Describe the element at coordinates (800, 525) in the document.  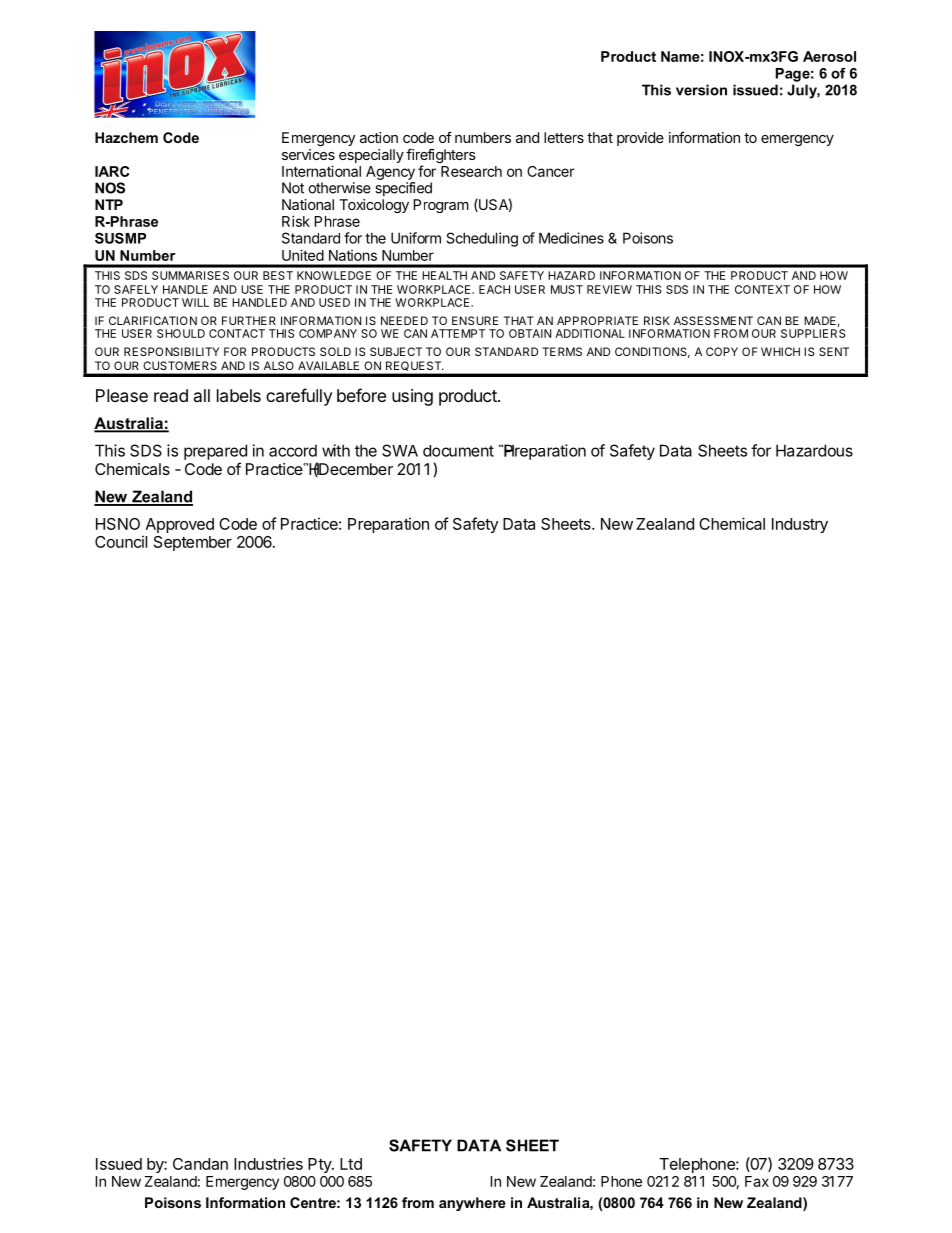
I see `Industry` at that location.
